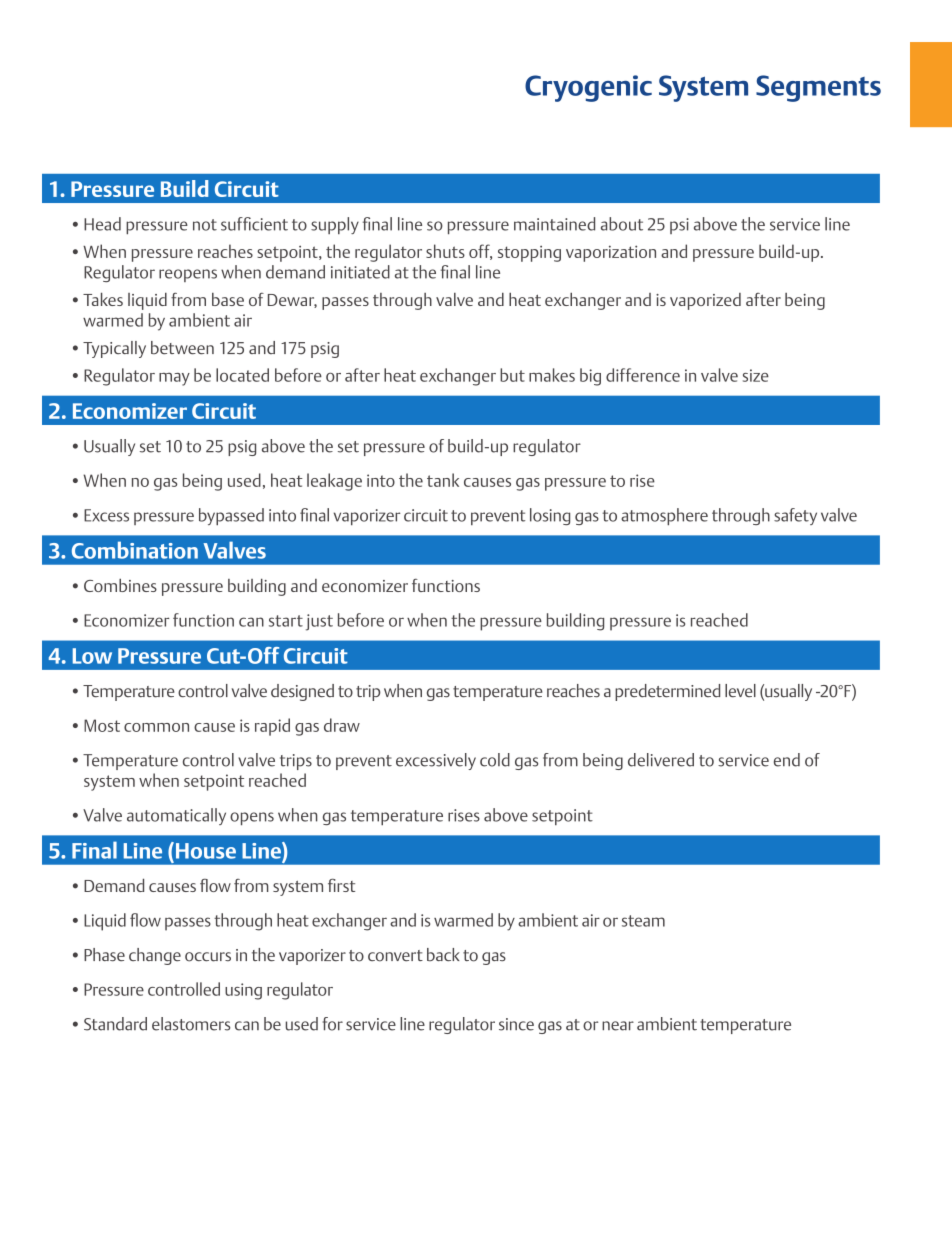 Image resolution: width=952 pixels, height=1233 pixels. I want to click on using, so click(243, 991).
